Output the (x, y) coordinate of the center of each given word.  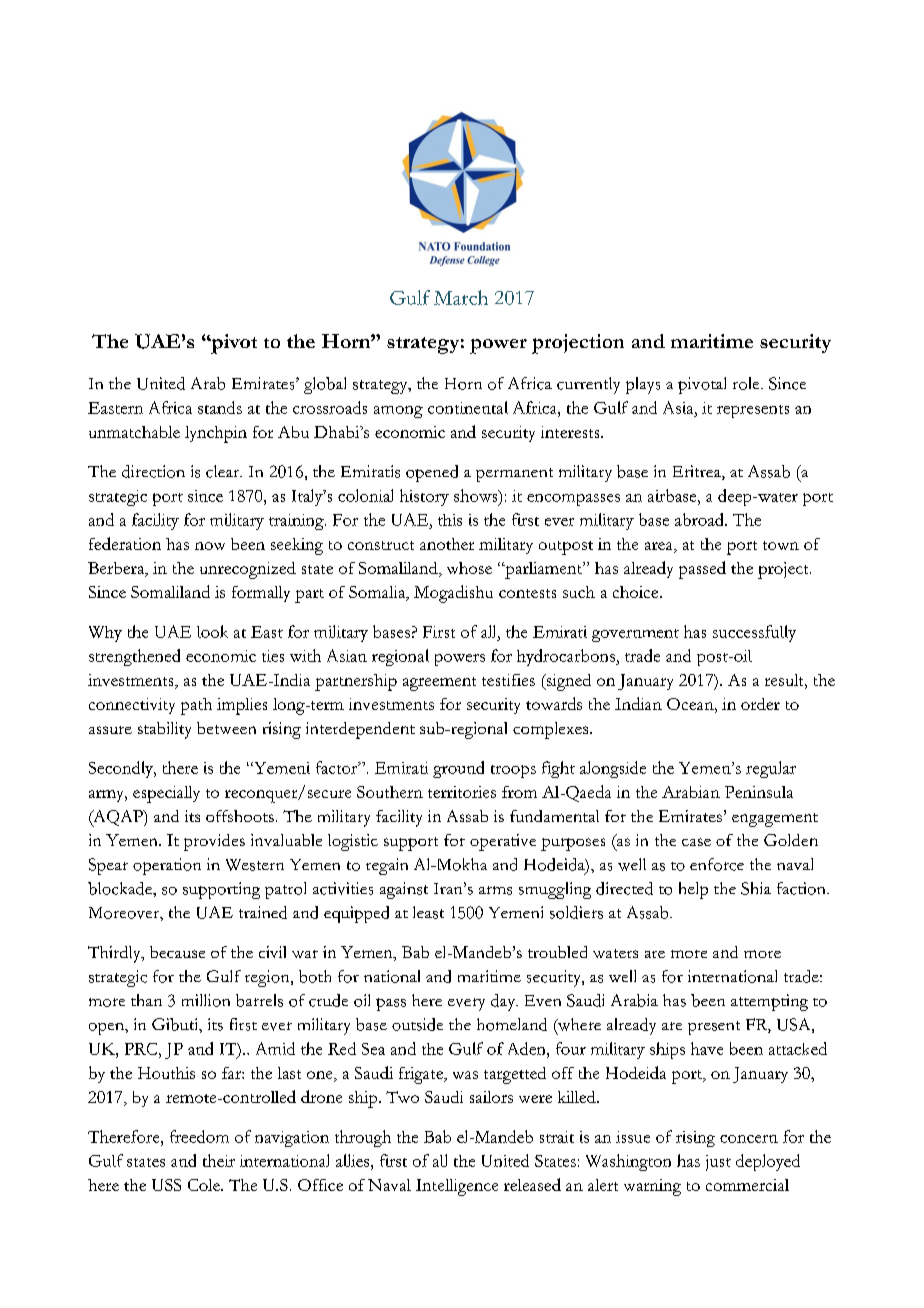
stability (164, 730)
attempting (769, 1002)
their (219, 1160)
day (504, 1002)
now (210, 546)
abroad (700, 519)
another (447, 544)
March (461, 297)
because (177, 952)
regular (771, 769)
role (747, 383)
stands (220, 407)
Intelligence (457, 1187)
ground (458, 769)
